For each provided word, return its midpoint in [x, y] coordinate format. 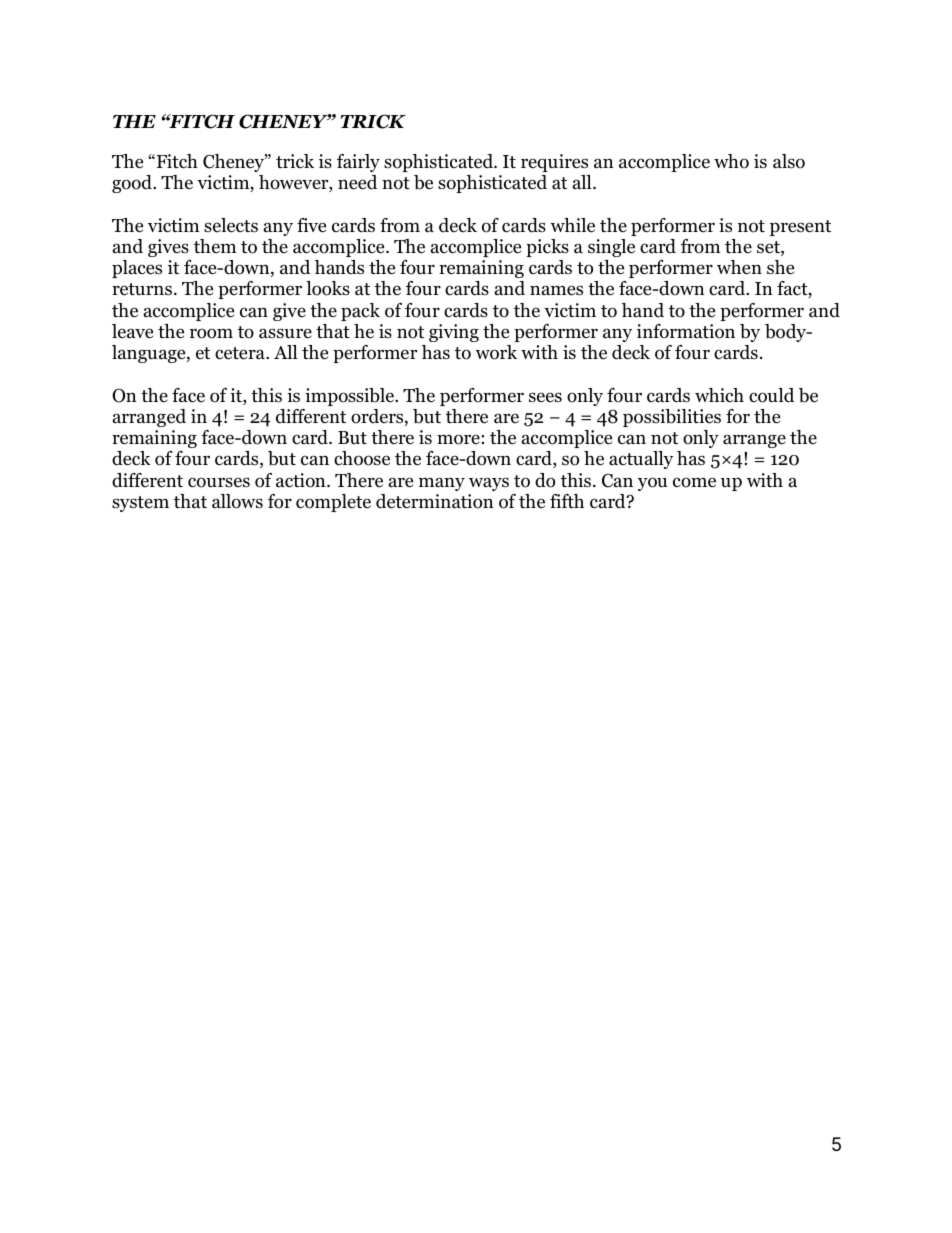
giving [454, 333]
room [211, 333]
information [686, 331]
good [133, 184]
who [731, 161]
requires [554, 163]
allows [237, 501]
